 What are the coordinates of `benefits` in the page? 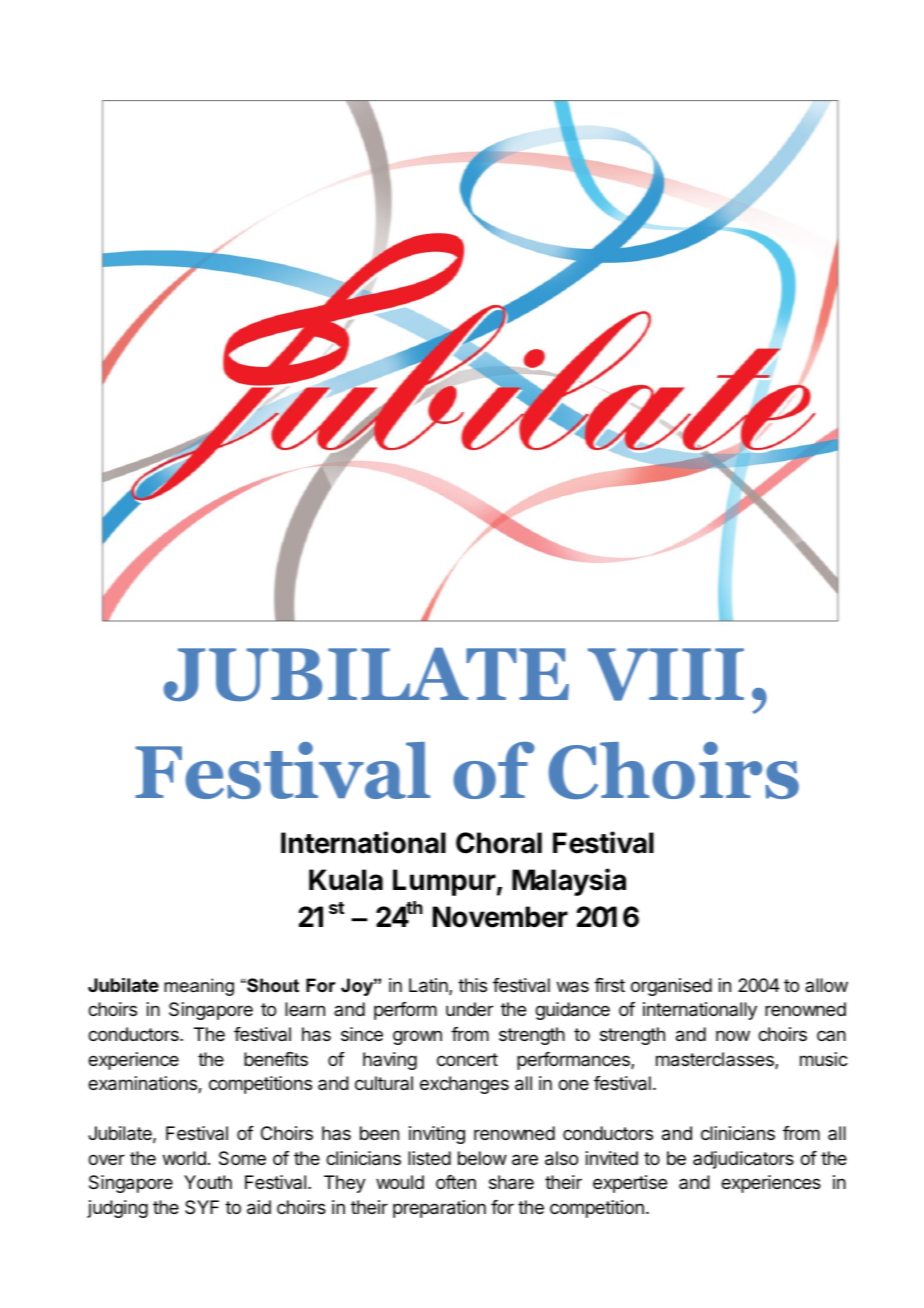 It's located at (276, 1059).
